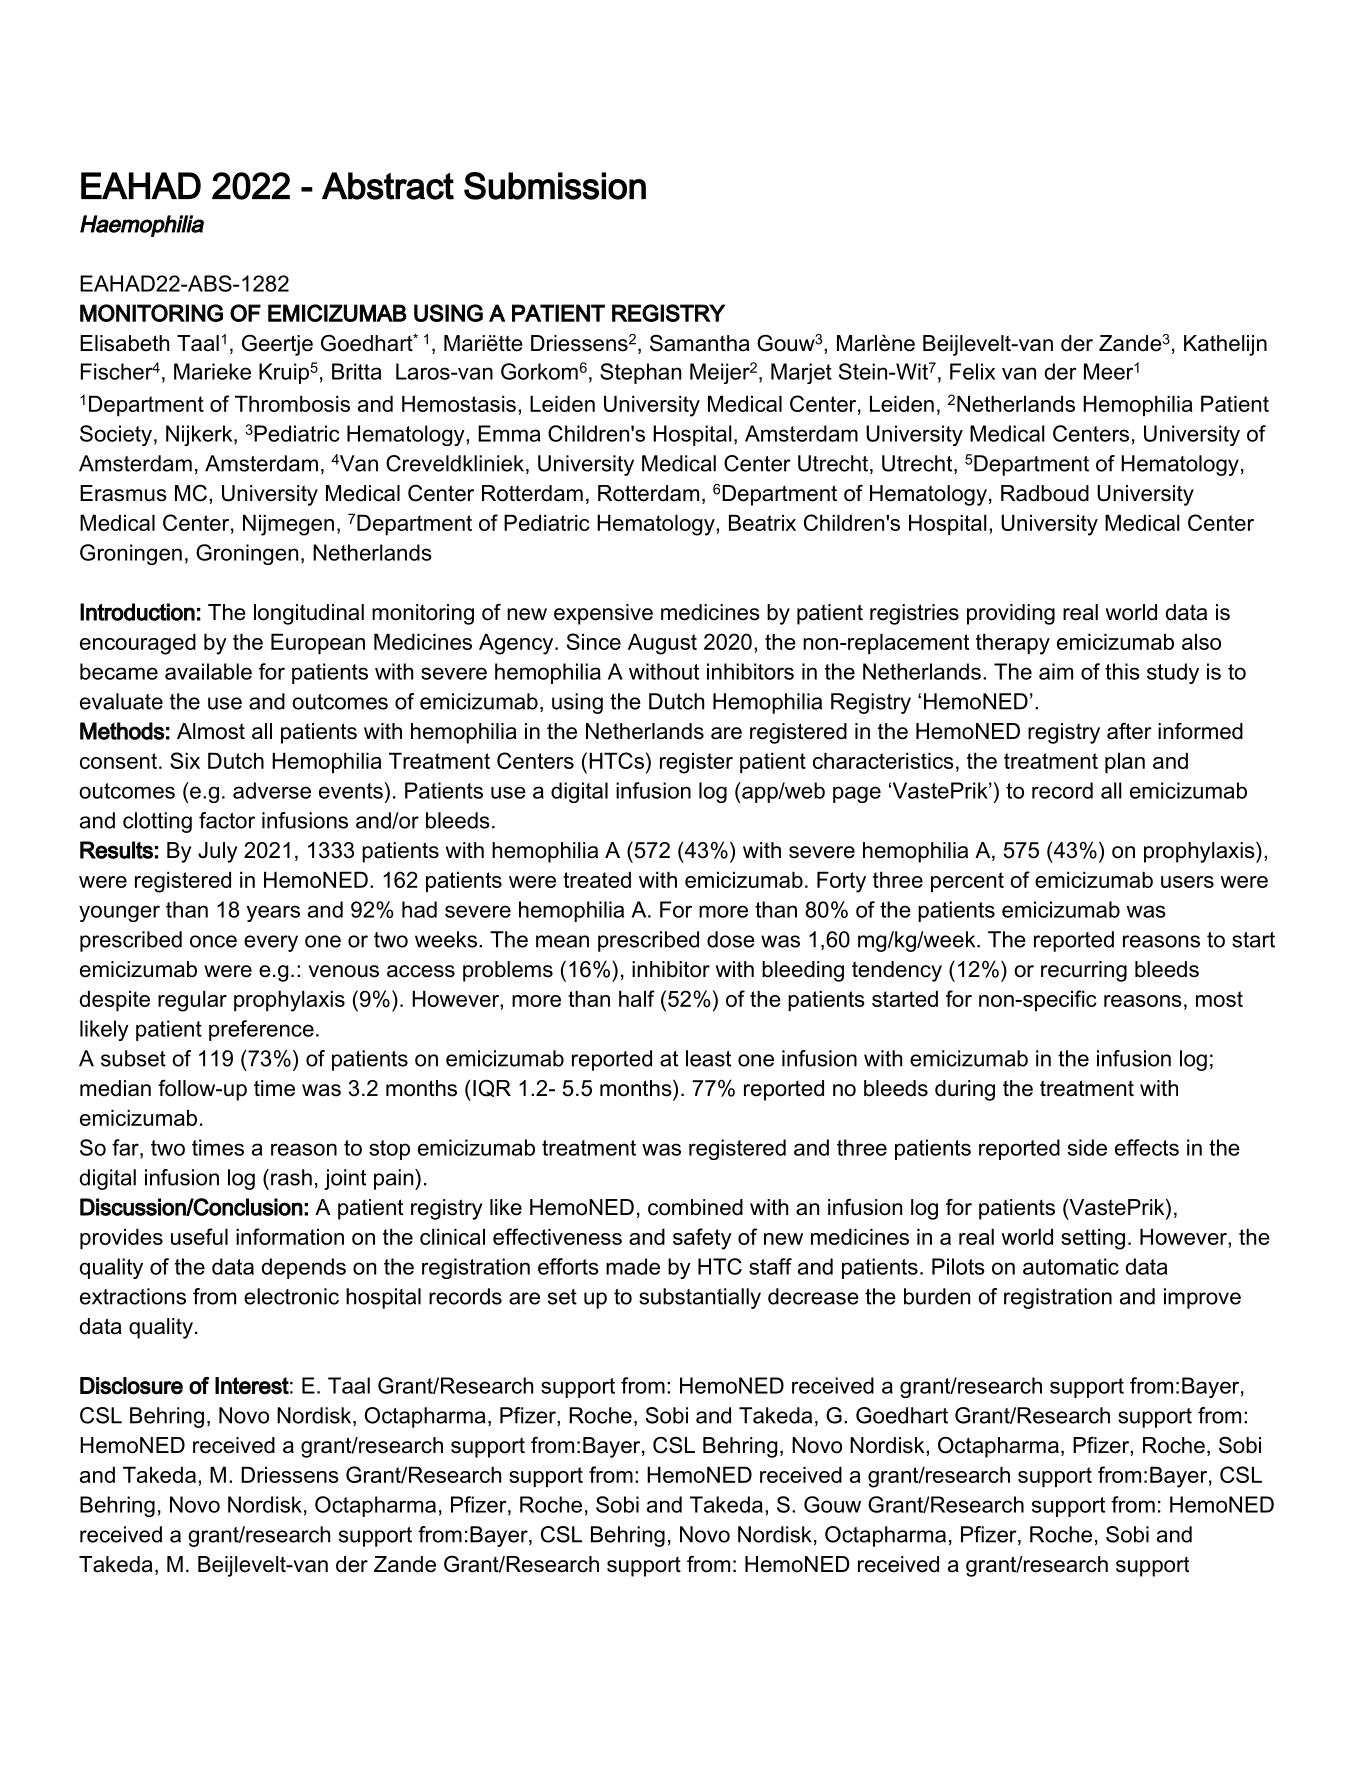 The width and height of the document is (1364, 1765). What do you see at coordinates (1084, 971) in the document?
I see `recurring` at bounding box center [1084, 971].
